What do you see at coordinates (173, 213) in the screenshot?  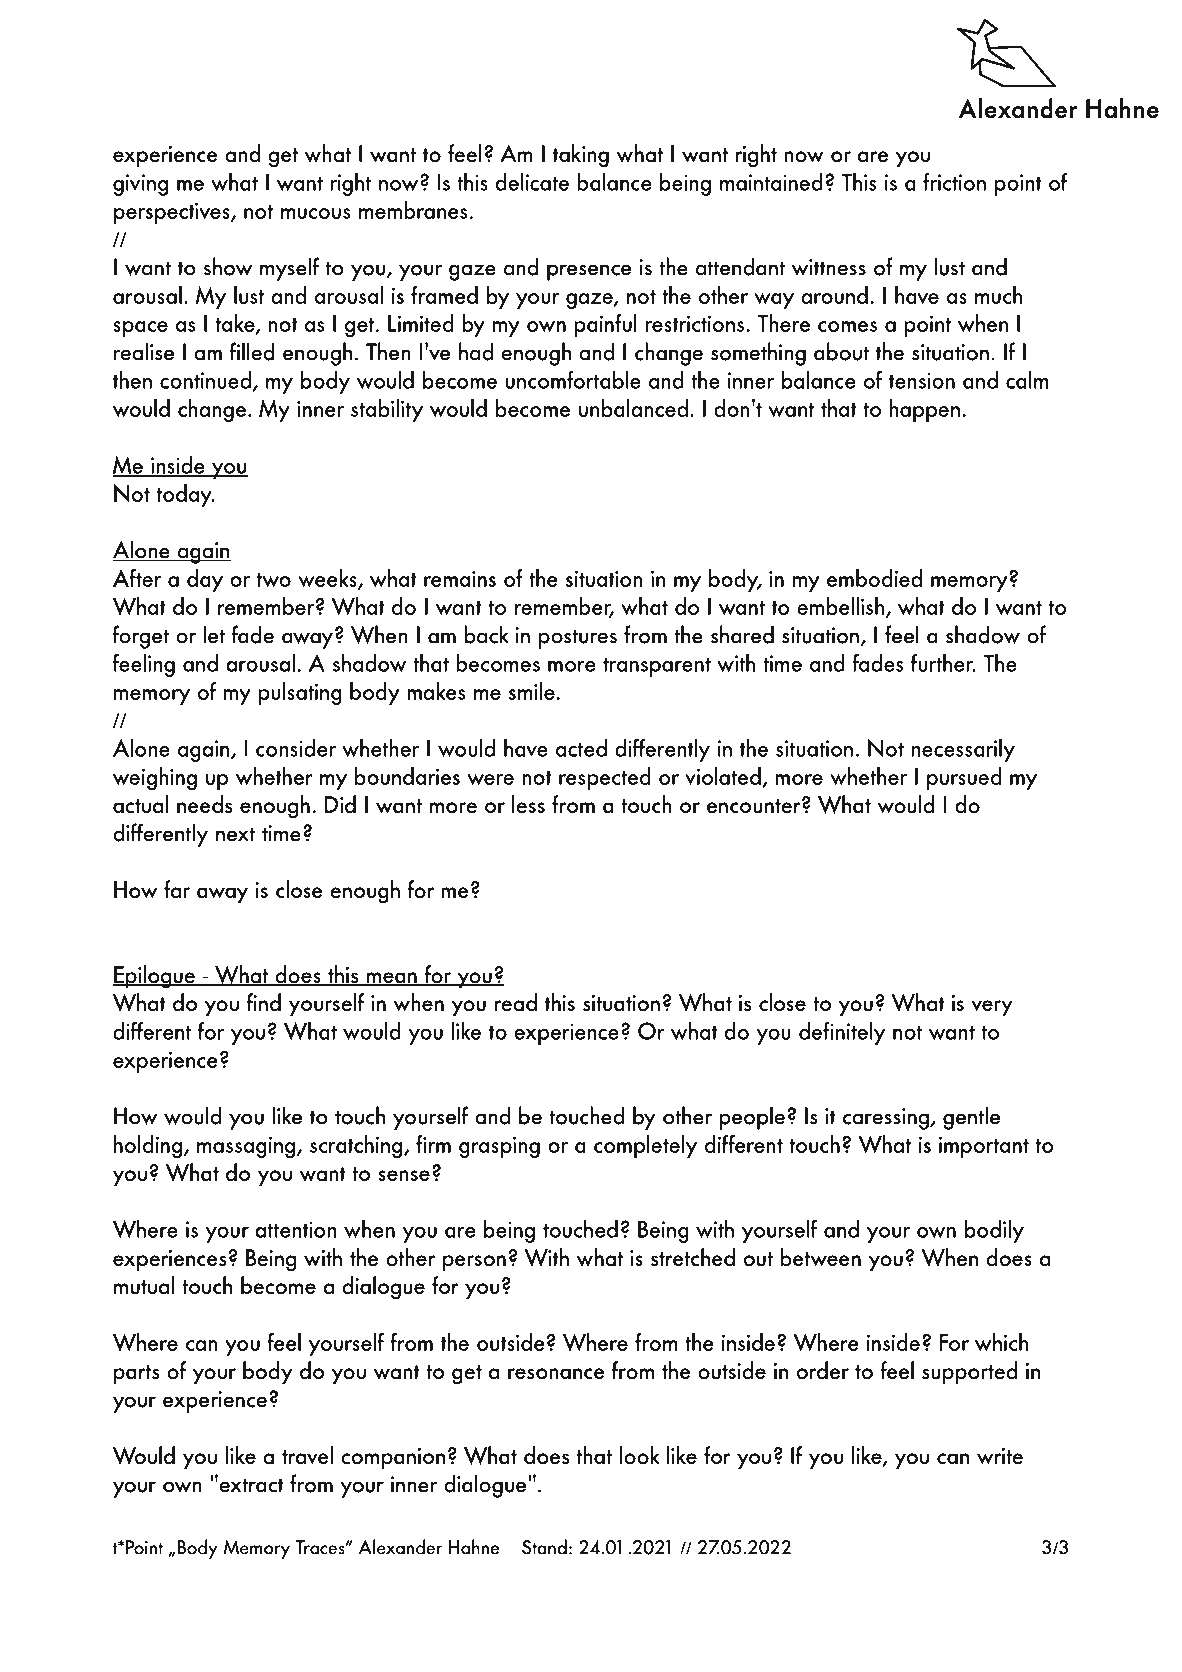 I see `perspectives` at bounding box center [173, 213].
